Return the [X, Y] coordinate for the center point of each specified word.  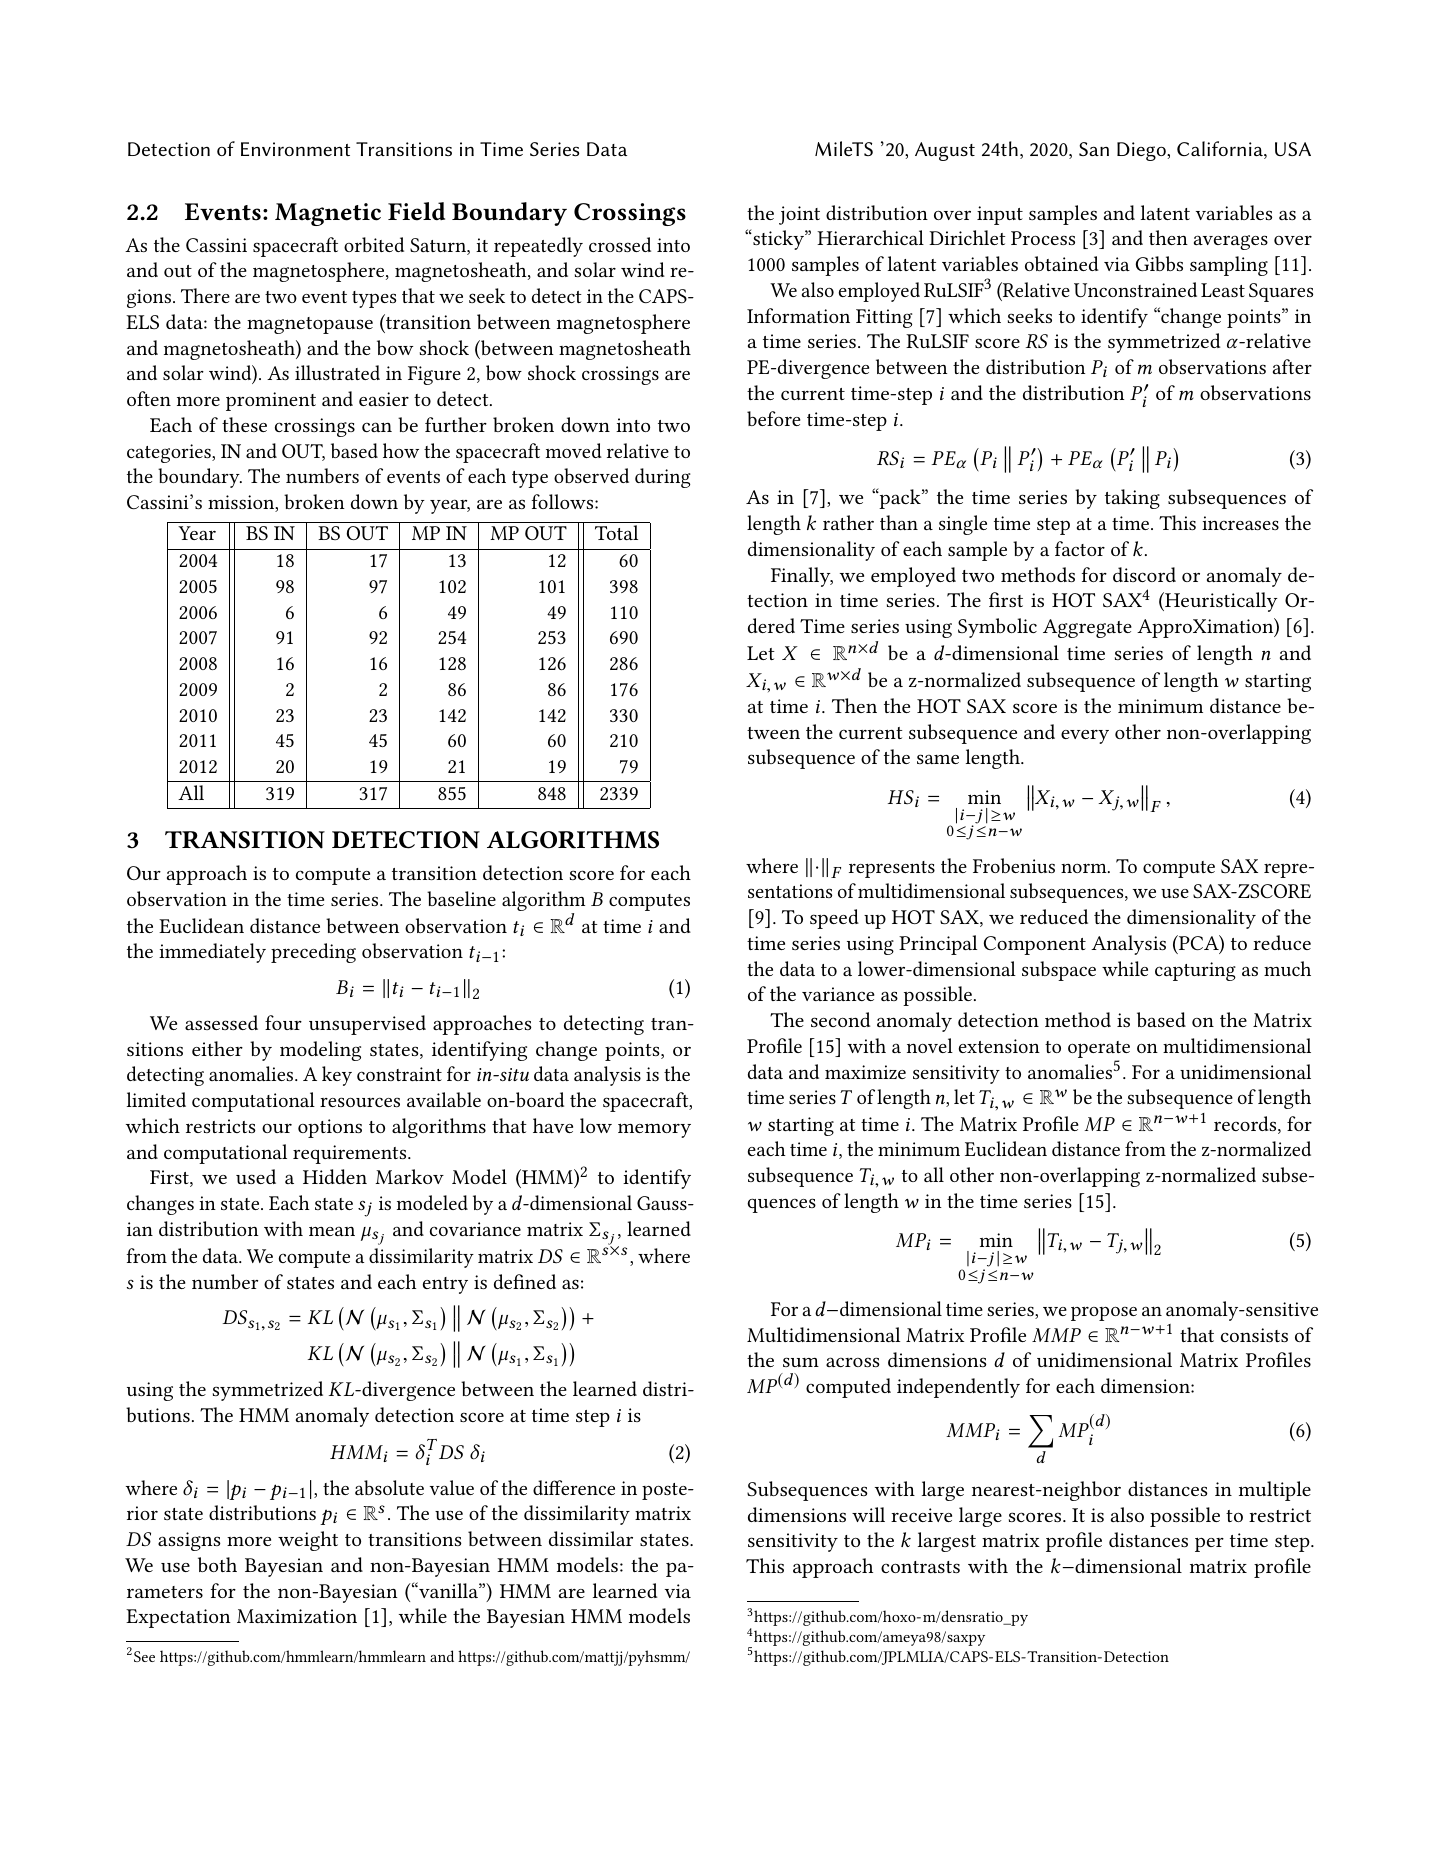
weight [308, 1541]
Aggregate [1087, 628]
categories [170, 453]
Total [616, 532]
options [330, 1128]
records [1246, 1125]
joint [799, 215]
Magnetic [328, 214]
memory [654, 1130]
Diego [1142, 151]
